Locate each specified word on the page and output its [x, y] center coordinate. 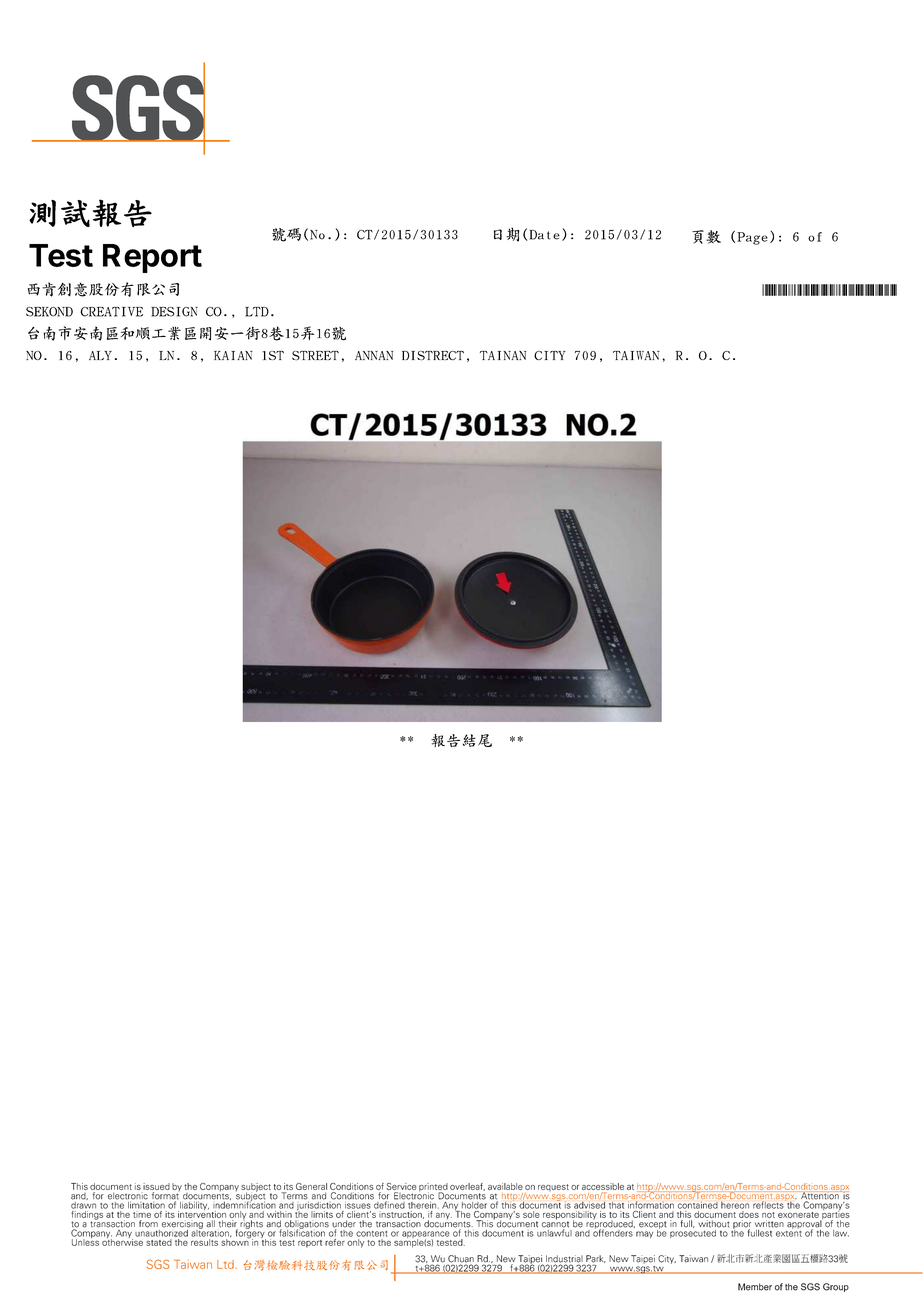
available [505, 1186]
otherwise [122, 1241]
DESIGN [174, 312]
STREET [315, 356]
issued [156, 1186]
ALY [100, 355]
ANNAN [374, 355]
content [372, 1234]
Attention [821, 1196]
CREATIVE [111, 312]
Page [752, 238]
